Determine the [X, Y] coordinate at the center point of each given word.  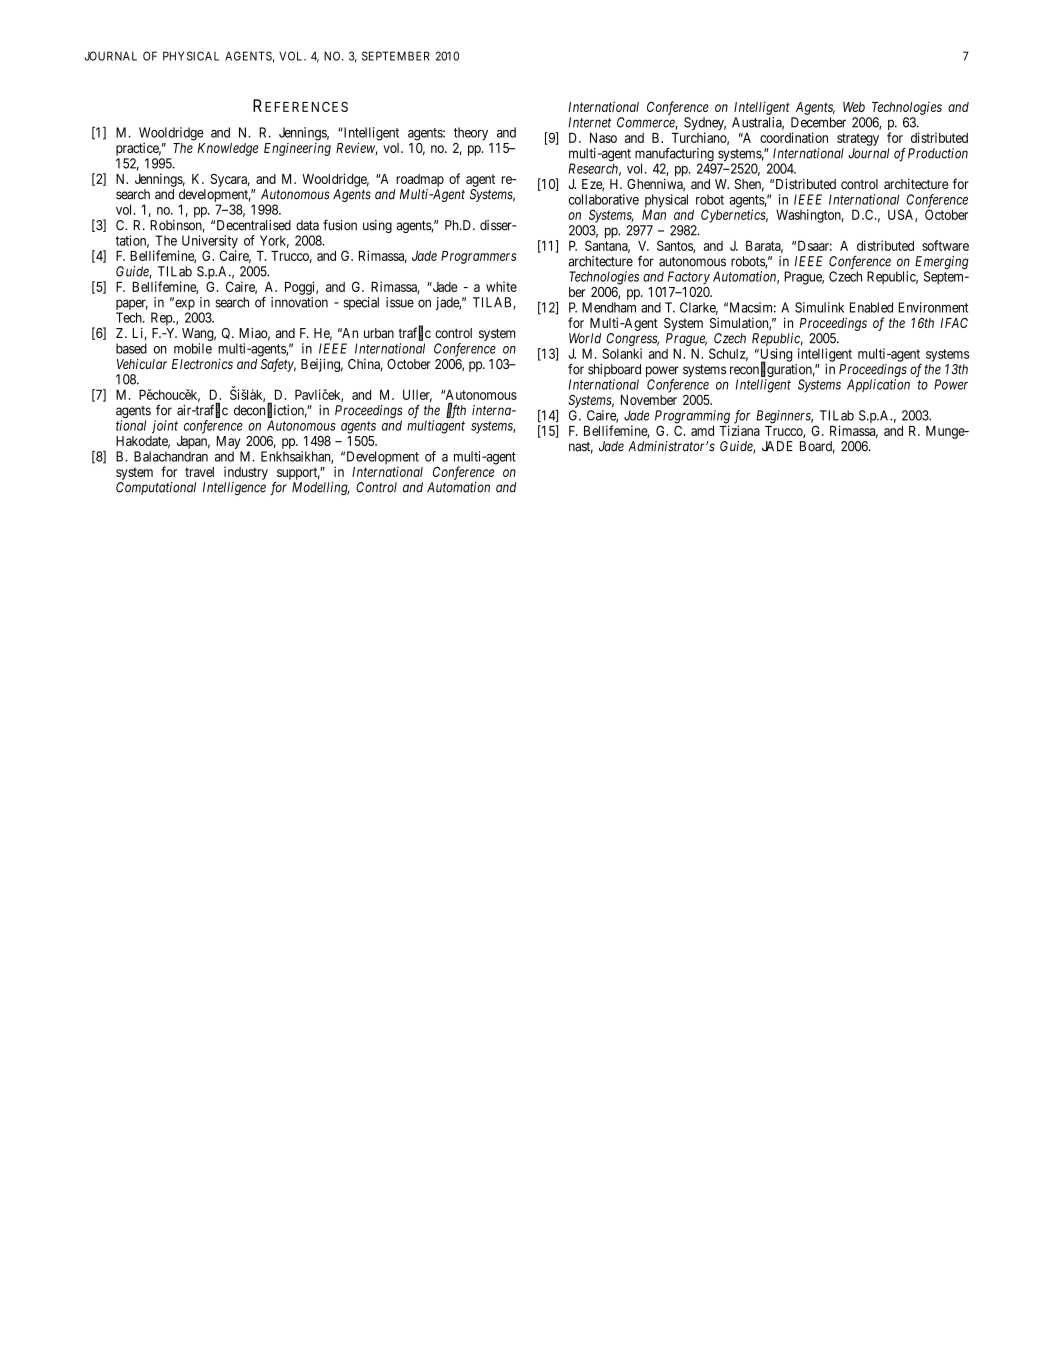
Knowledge [228, 149]
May [229, 442]
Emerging [942, 262]
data [307, 225]
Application [878, 385]
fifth [456, 410]
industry [246, 473]
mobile [193, 348]
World [585, 338]
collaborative [604, 199]
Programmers [479, 257]
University [210, 243]
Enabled [871, 307]
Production [938, 153]
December [818, 122]
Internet [589, 122]
